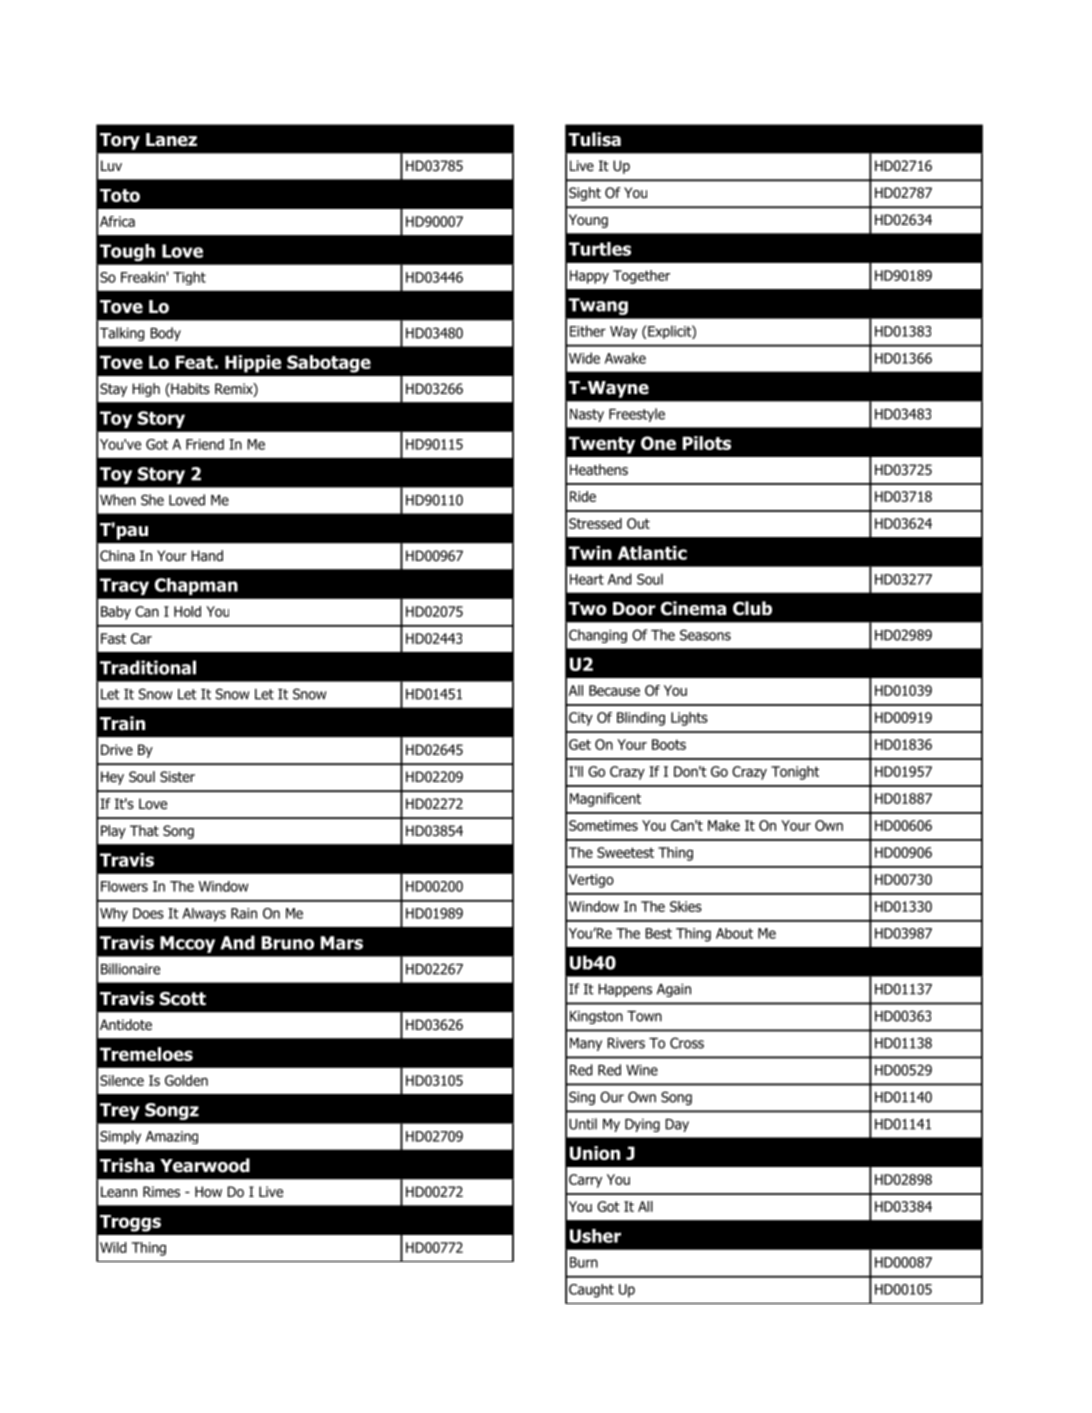 The width and height of the page is (1092, 1413). Describe the element at coordinates (581, 719) in the page. I see `City` at that location.
